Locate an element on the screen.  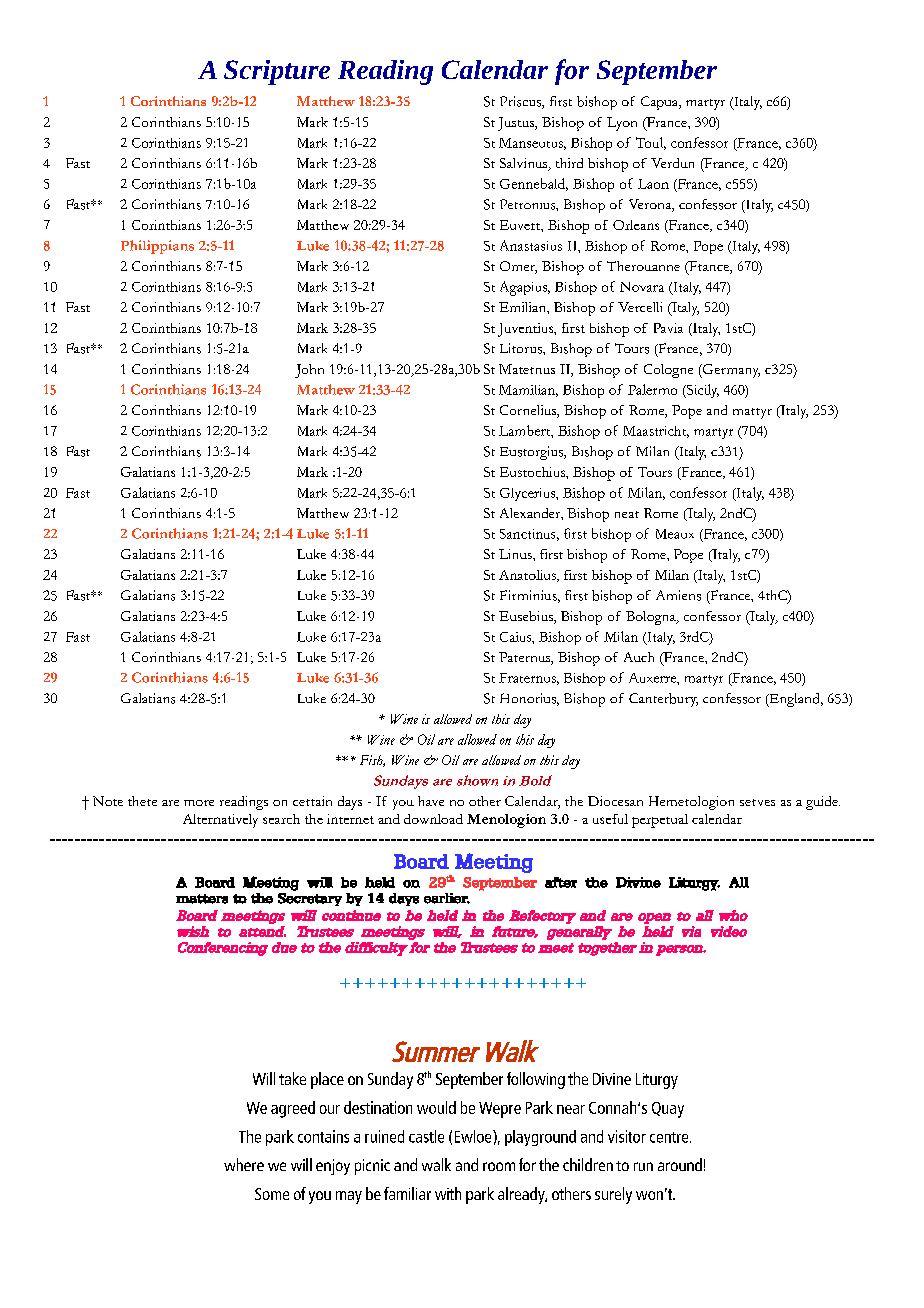
Linus is located at coordinates (516, 554).
